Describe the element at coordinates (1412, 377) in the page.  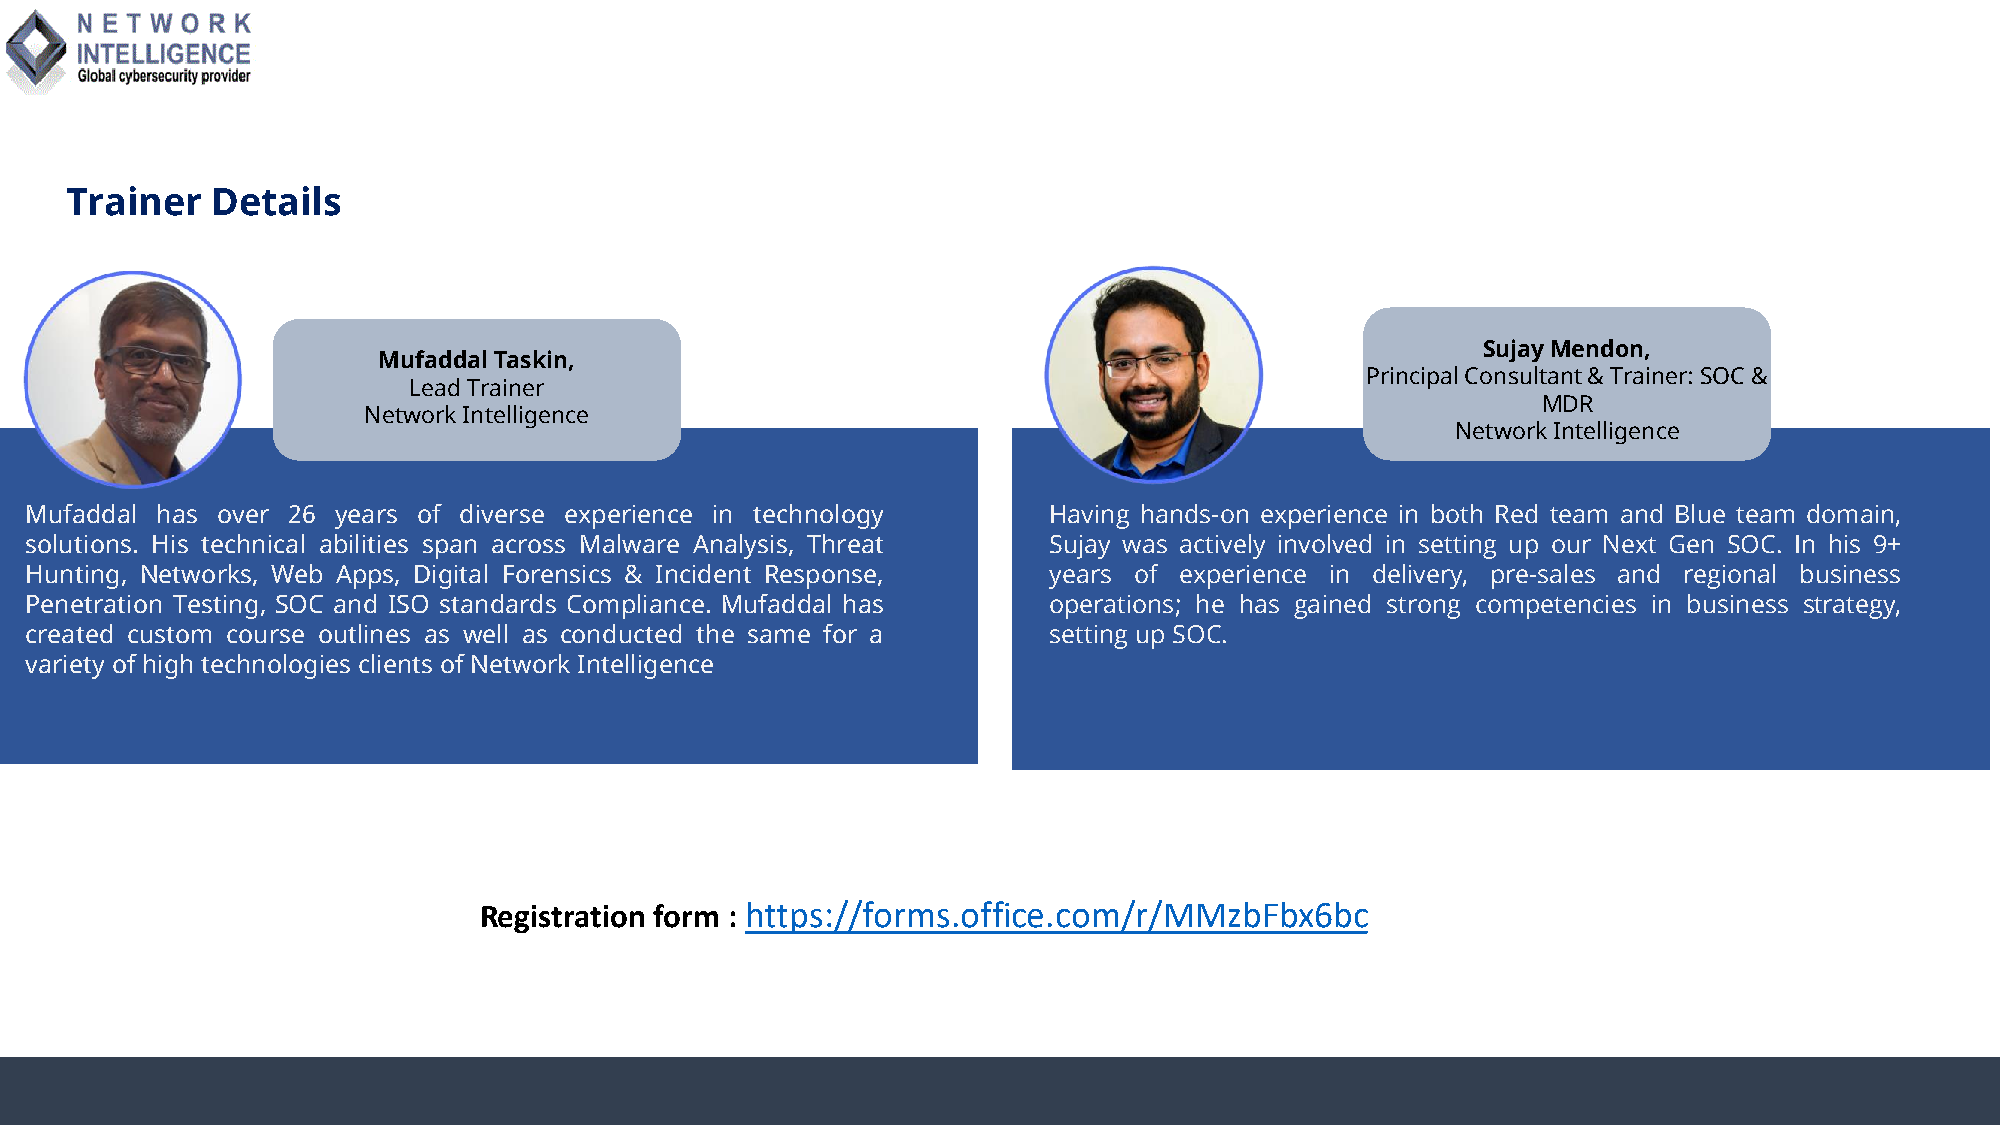
I see `Principal` at that location.
